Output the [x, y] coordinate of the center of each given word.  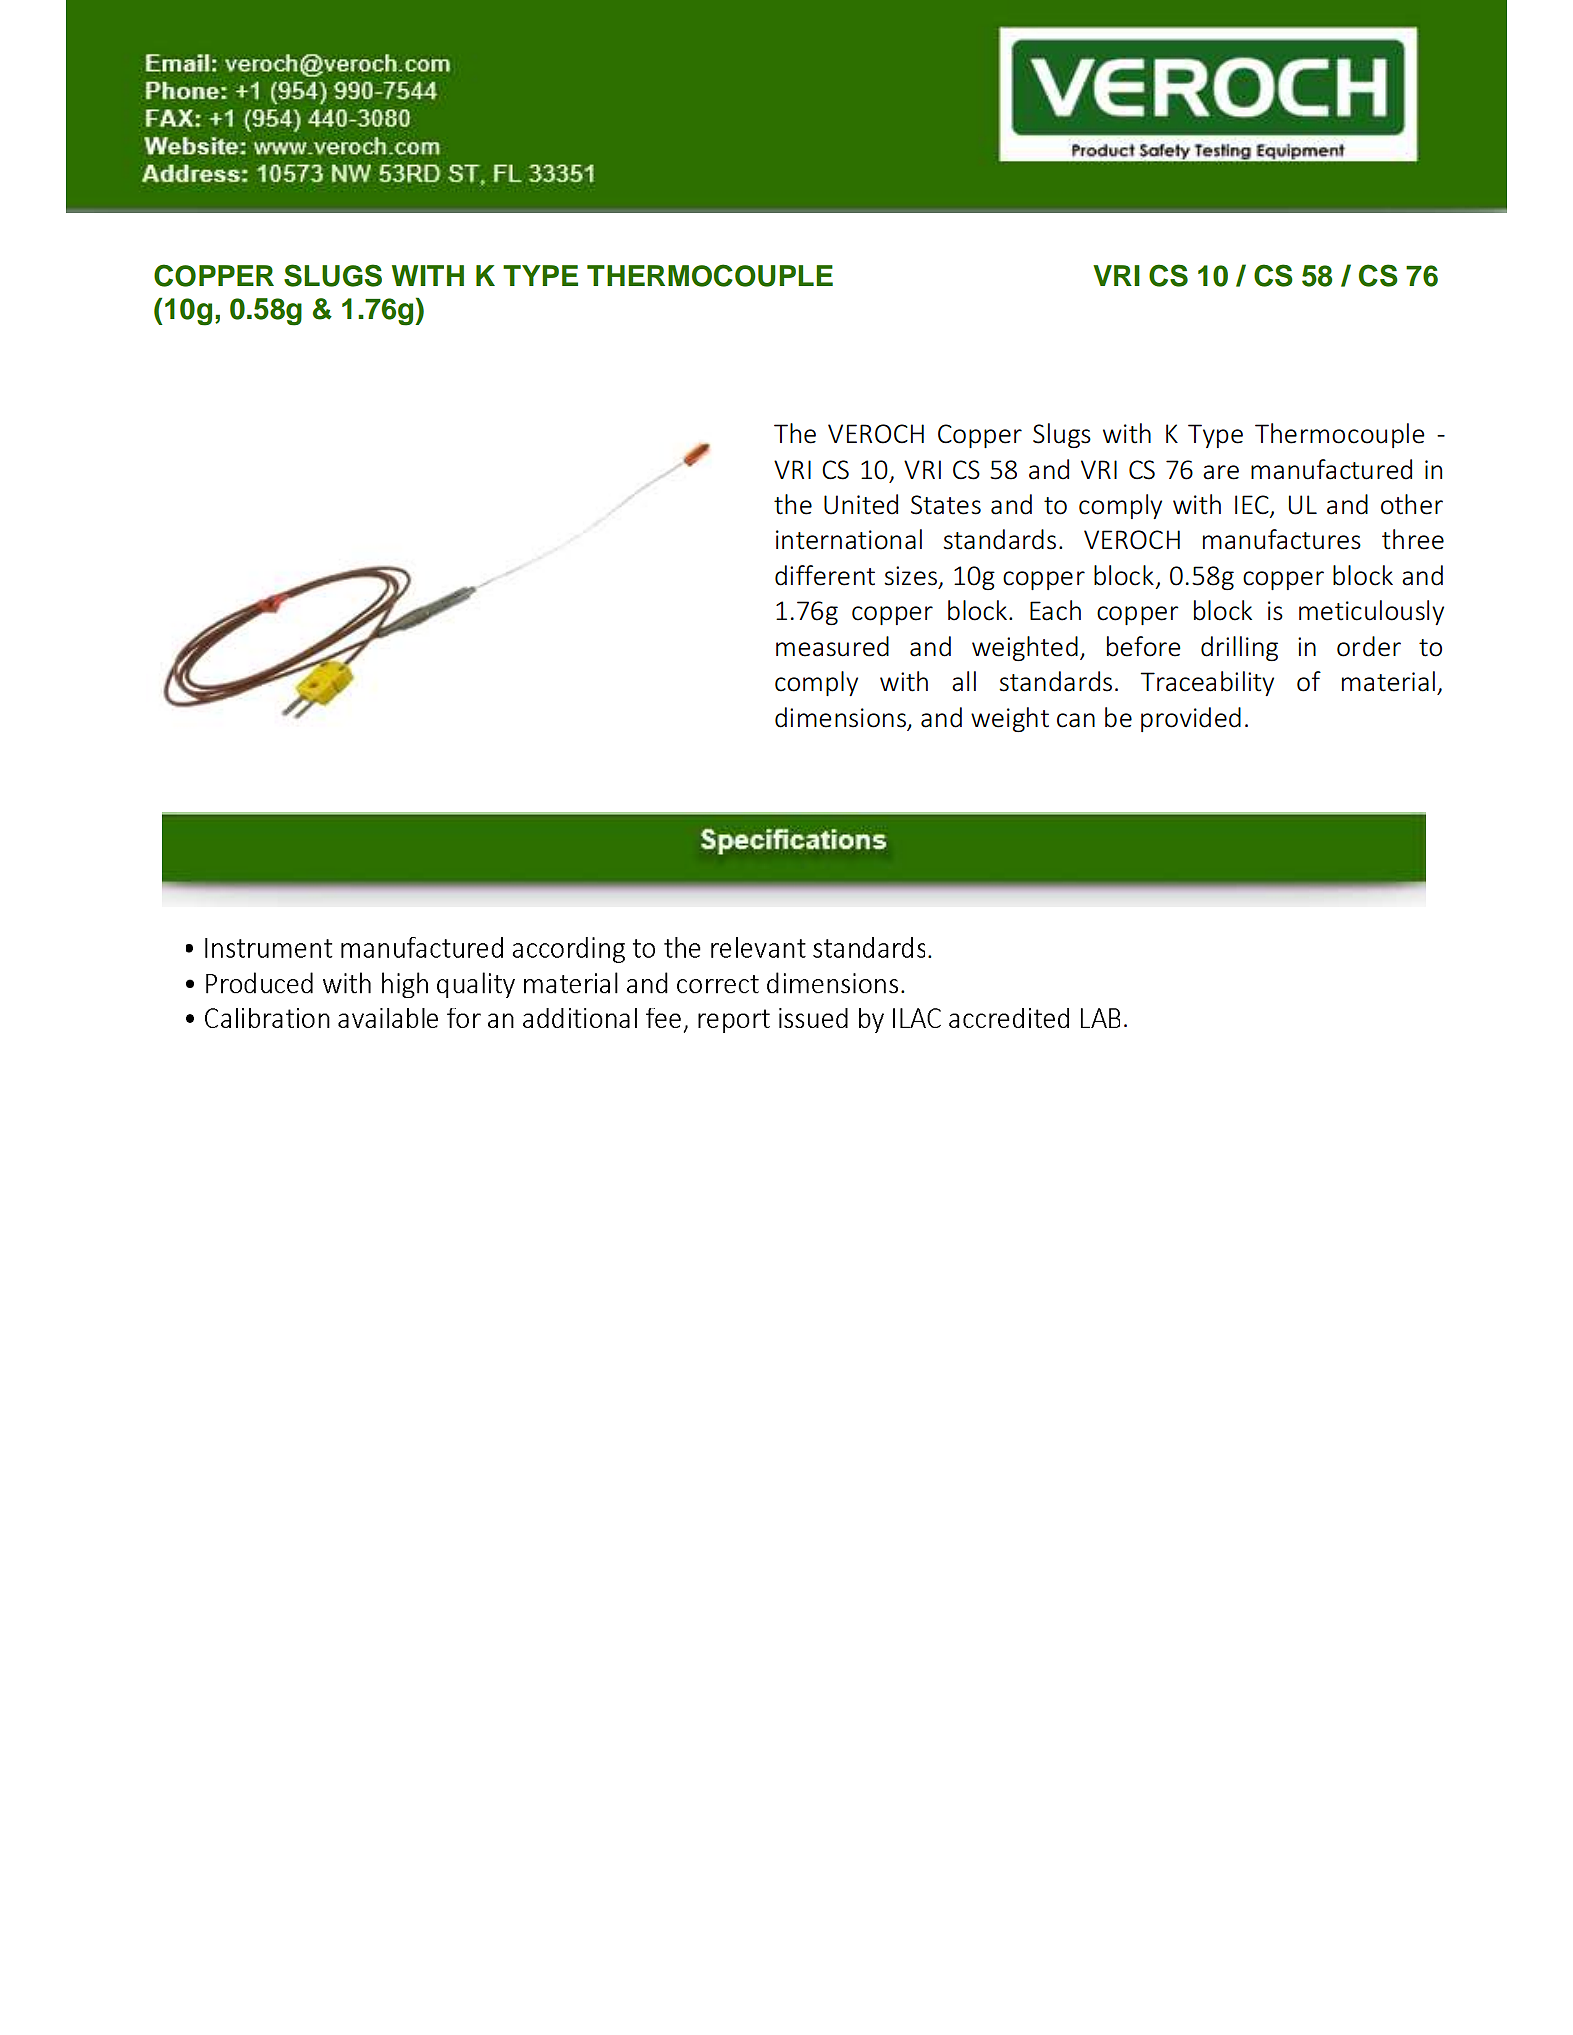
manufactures [1282, 539]
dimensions [842, 718]
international [849, 539]
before [1144, 646]
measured [832, 646]
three [1413, 539]
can [1076, 720]
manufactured [1331, 469]
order [1369, 646]
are [1221, 472]
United [861, 504]
